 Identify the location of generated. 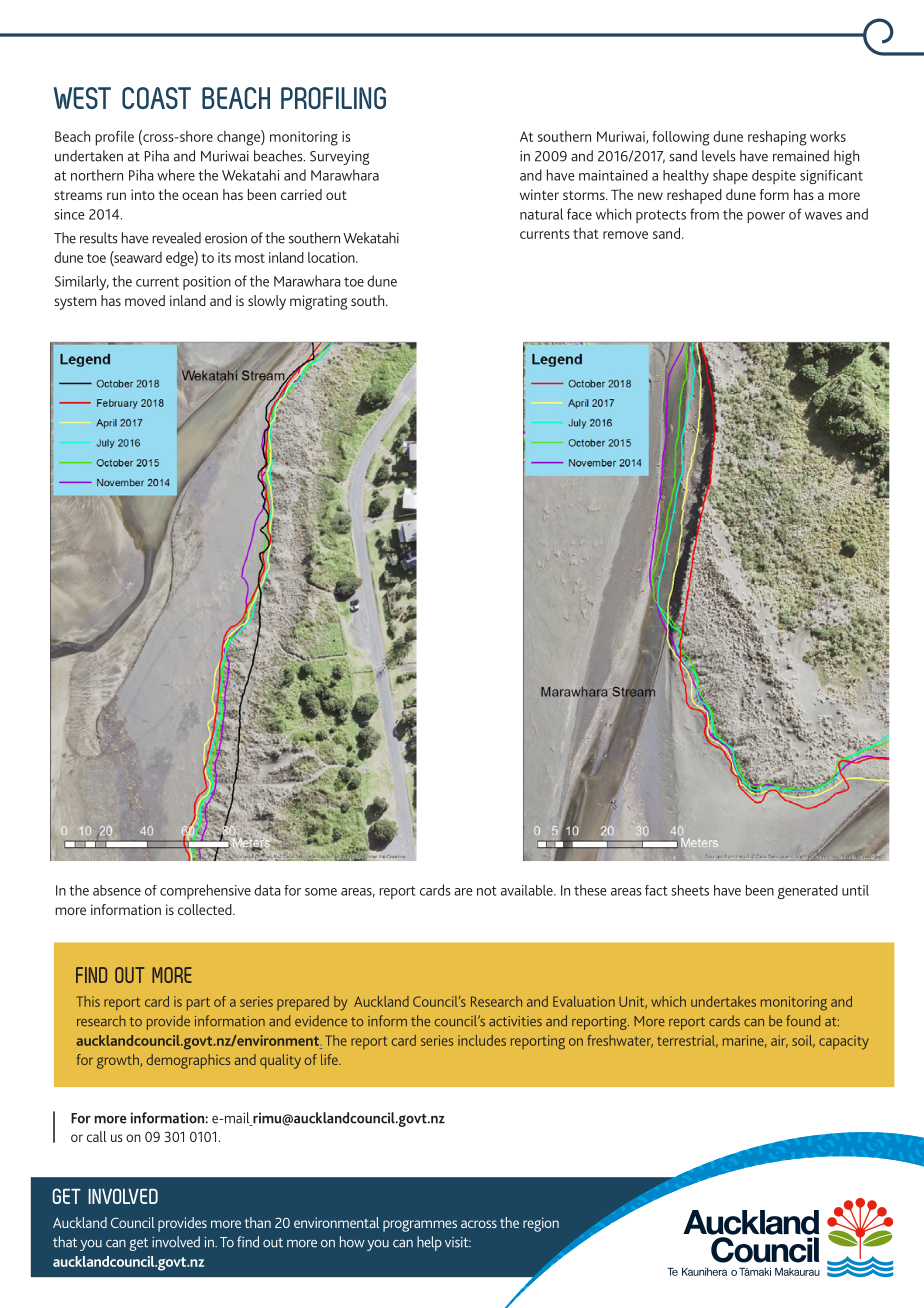
(808, 892).
